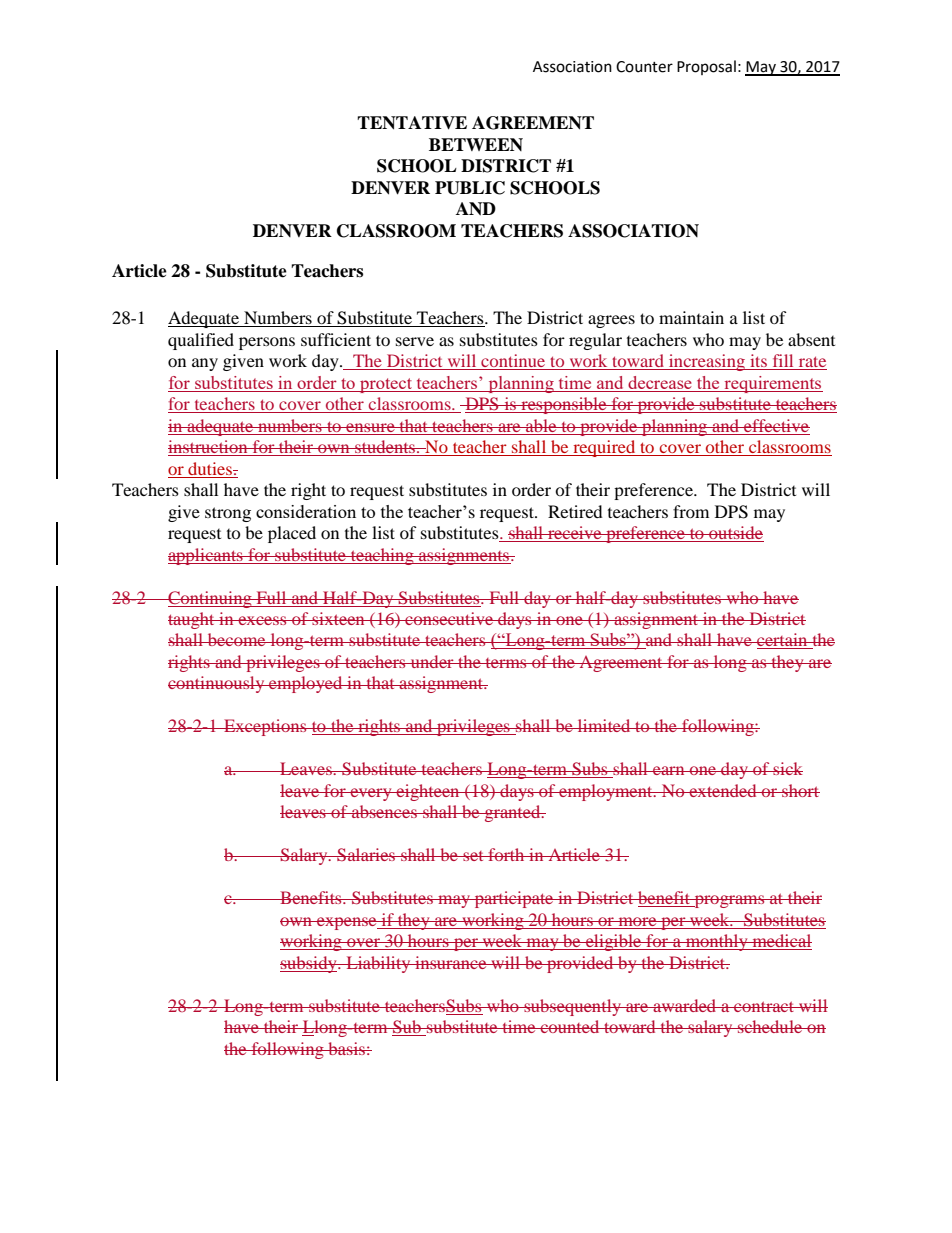 The height and width of the screenshot is (1233, 952). What do you see at coordinates (476, 144) in the screenshot?
I see `BETWEEN` at bounding box center [476, 144].
